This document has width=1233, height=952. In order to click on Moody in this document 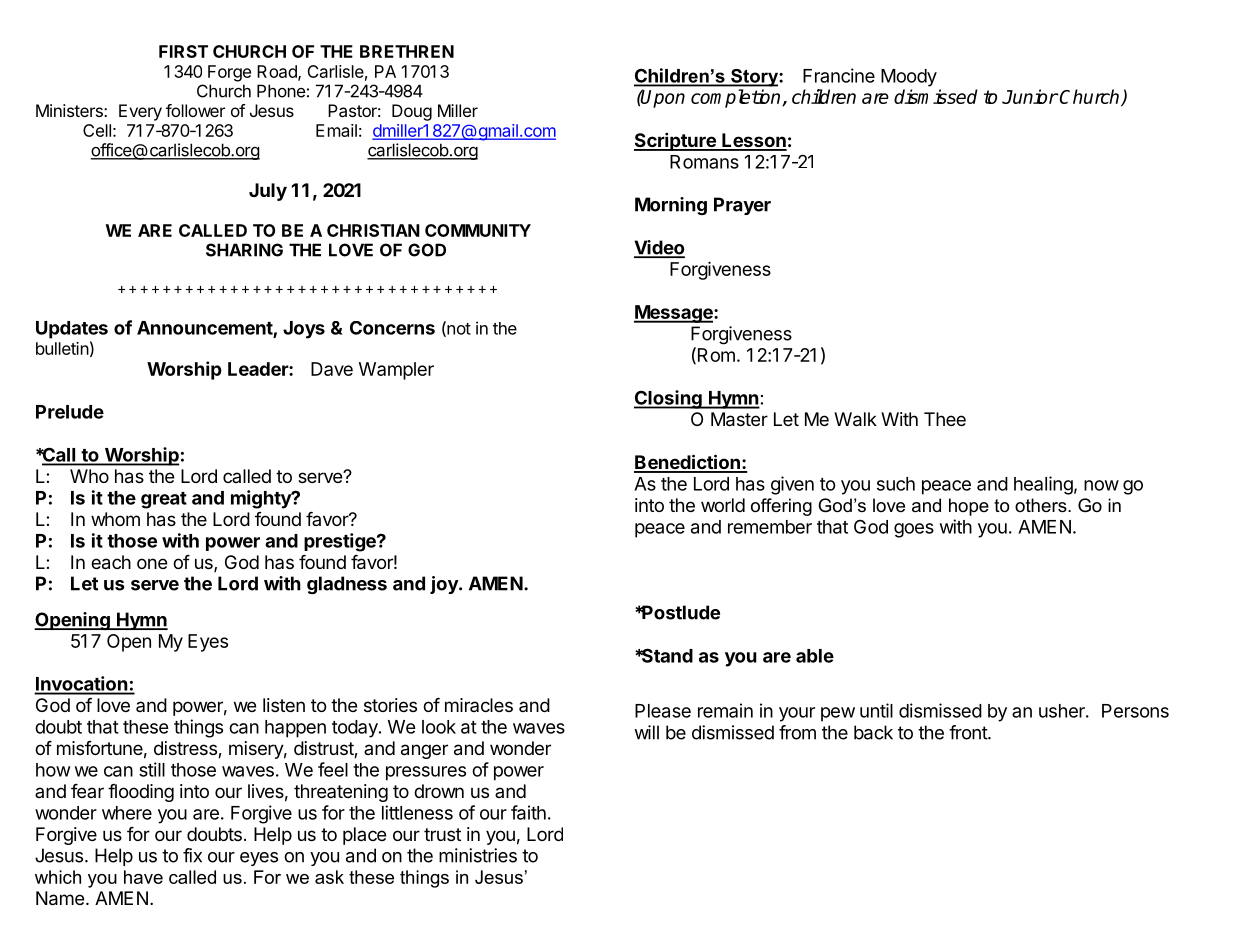, I will do `click(909, 78)`.
